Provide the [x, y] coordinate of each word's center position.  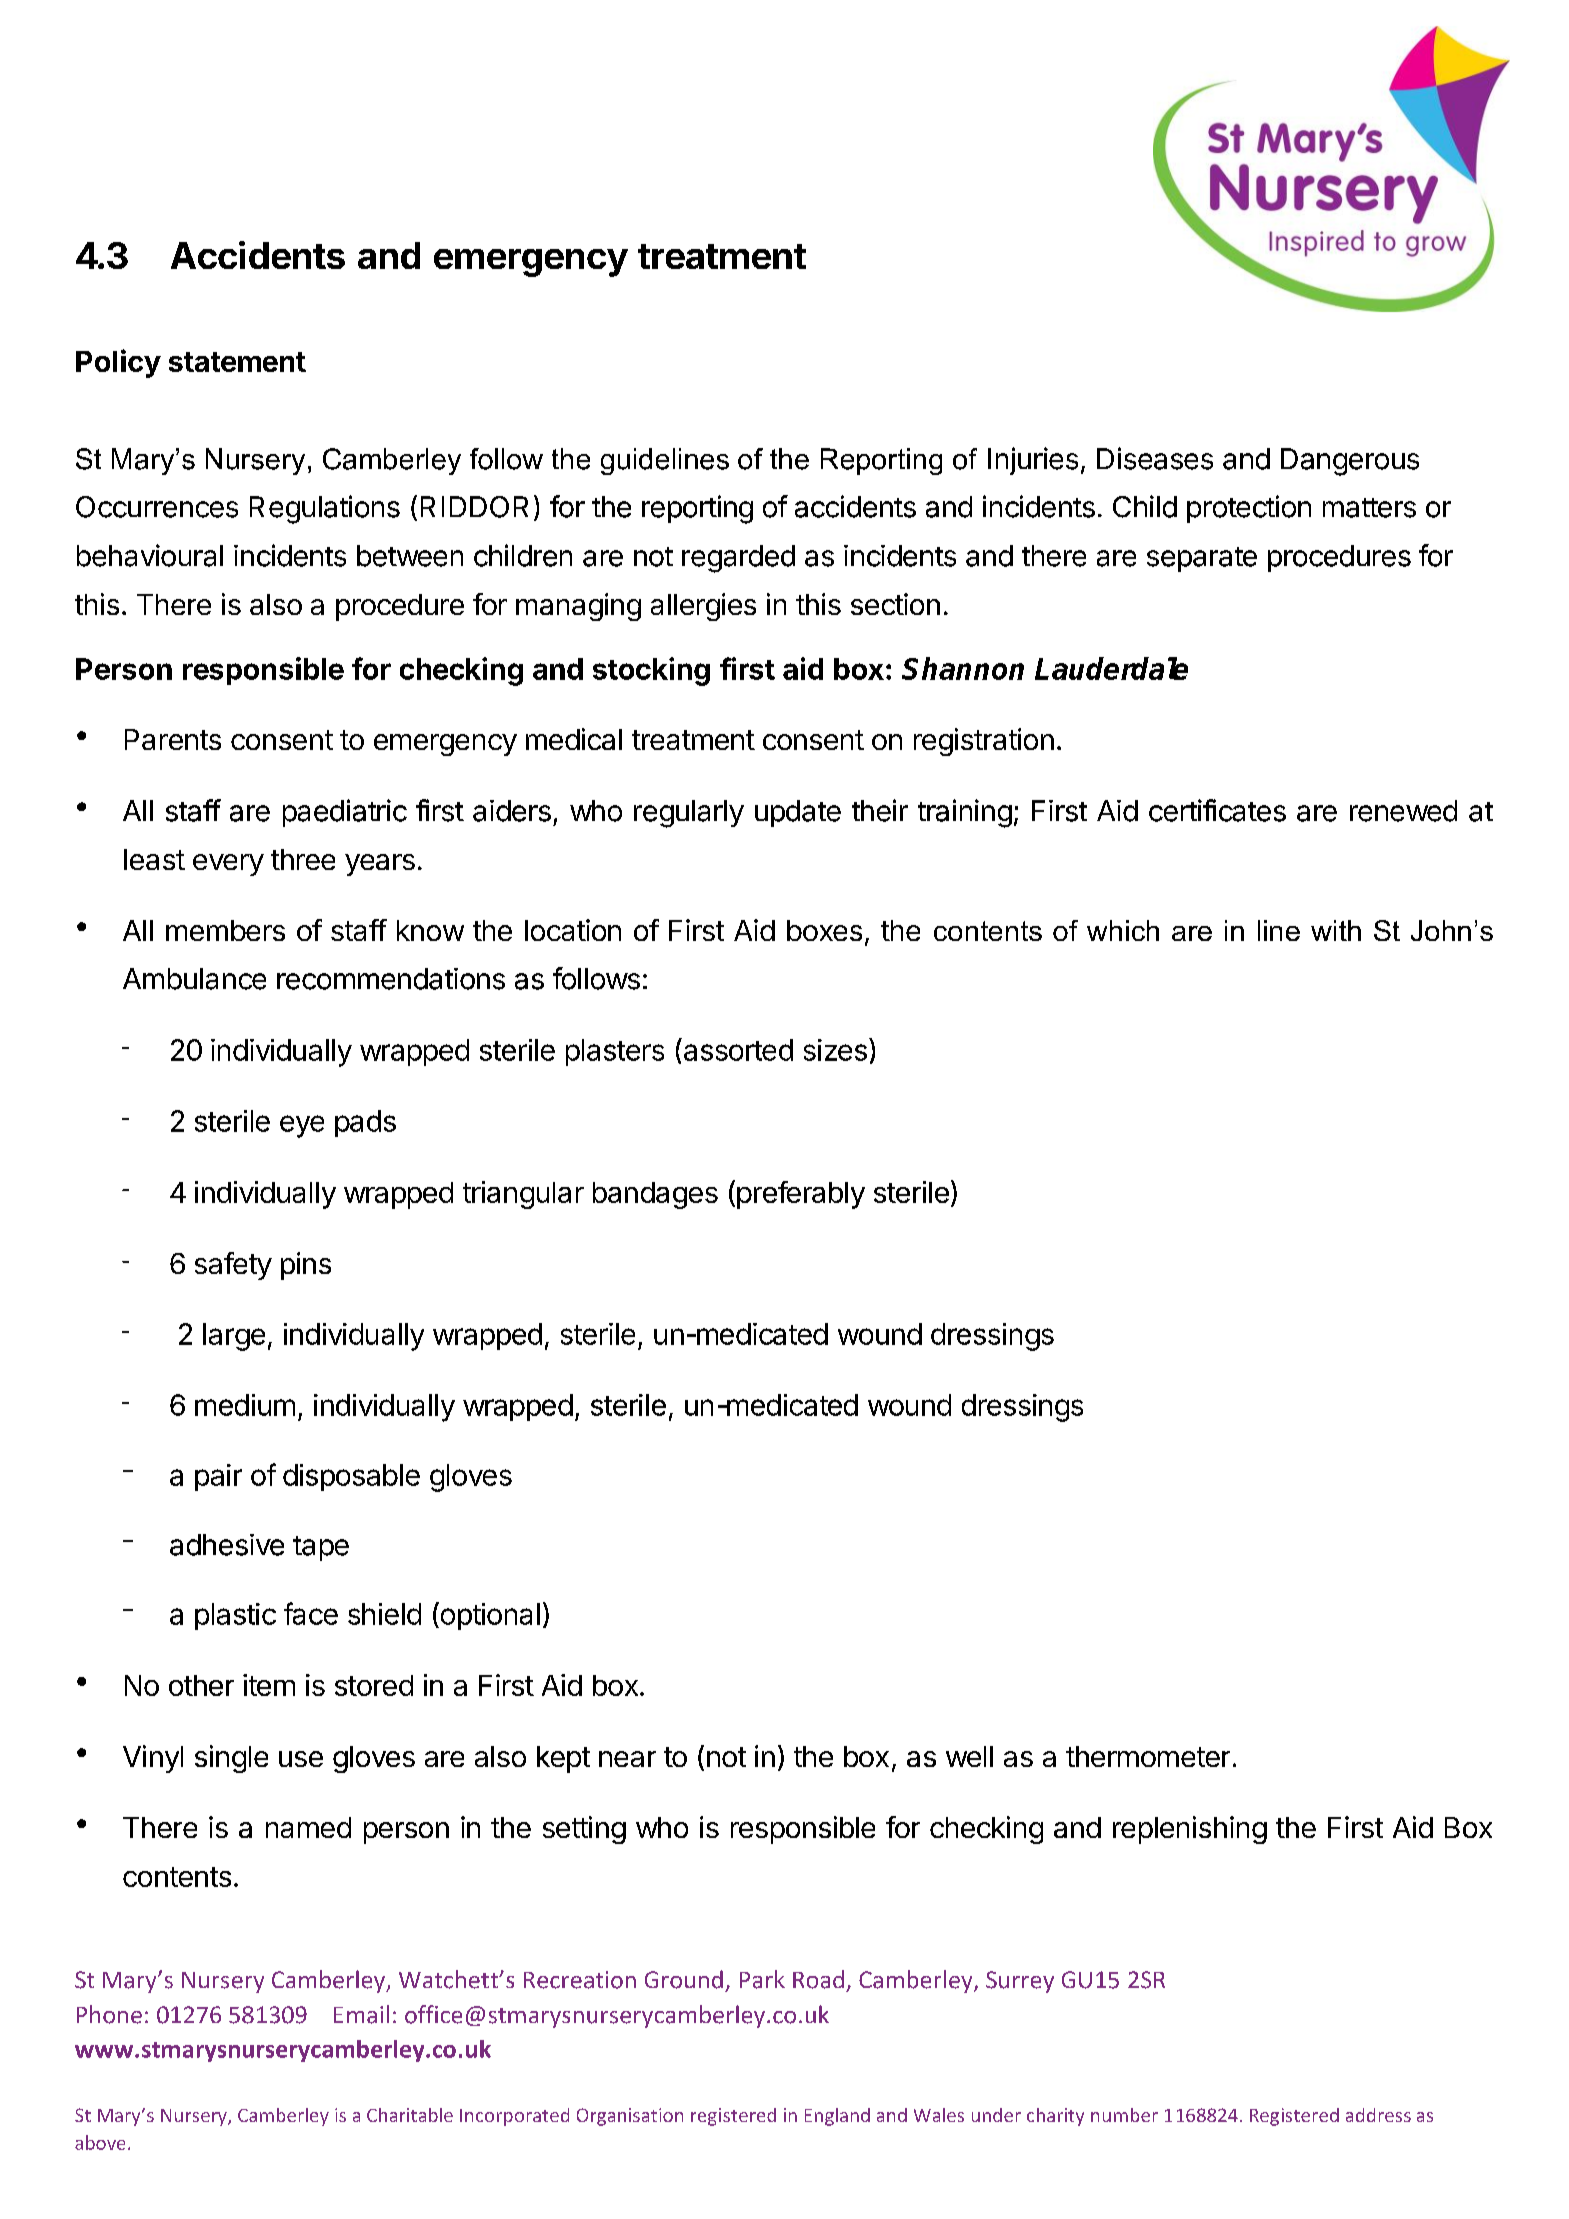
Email [361, 2014]
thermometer [1148, 1756]
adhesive [227, 1545]
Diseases [1155, 458]
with [1336, 930]
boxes [824, 930]
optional [489, 1616]
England [837, 2117]
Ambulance [194, 979]
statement [237, 362]
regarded [738, 559]
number [1124, 2115]
